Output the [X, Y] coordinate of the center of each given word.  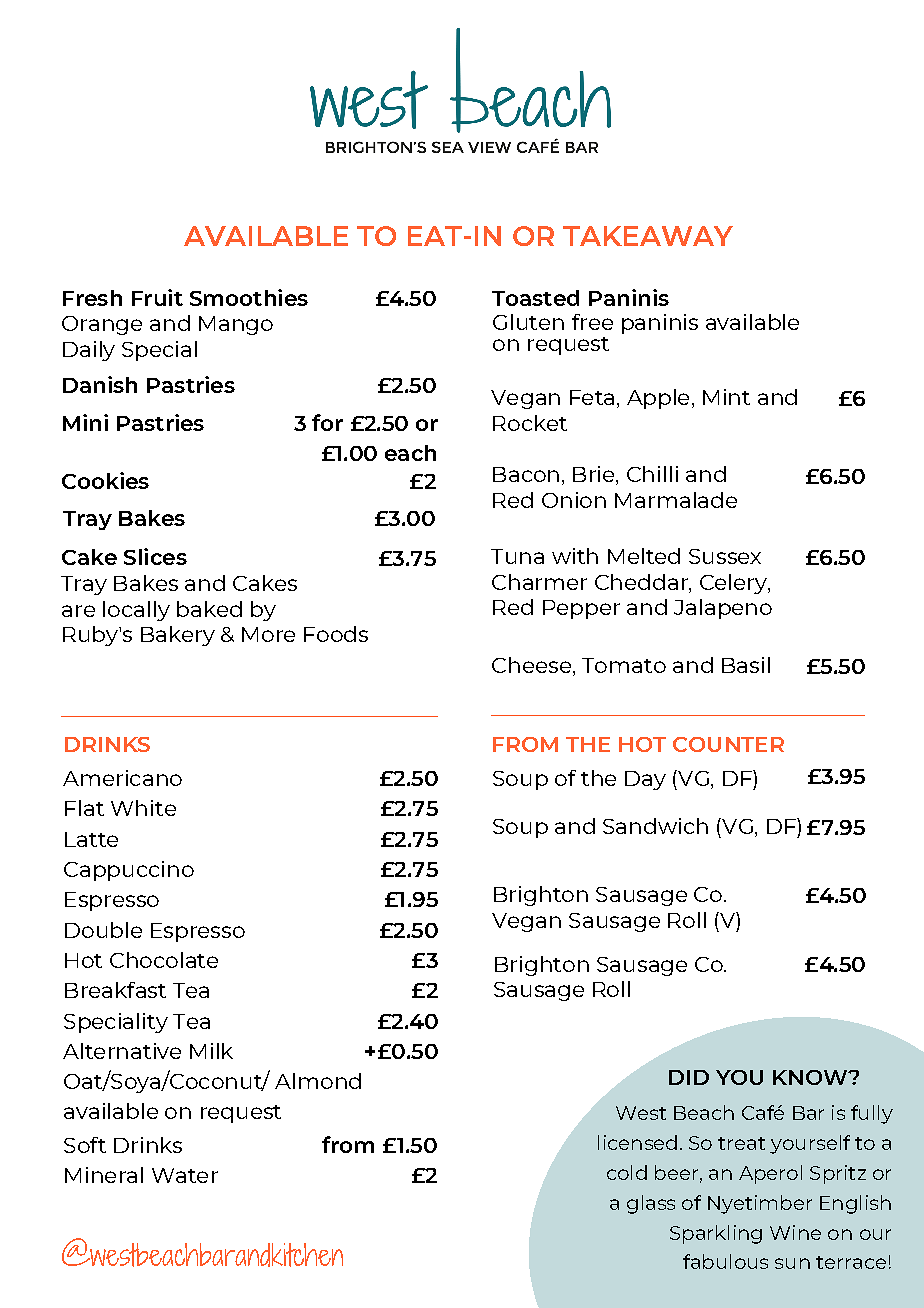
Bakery [178, 636]
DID [689, 1077]
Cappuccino [129, 871]
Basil [746, 665]
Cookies [105, 480]
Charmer [539, 582]
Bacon [526, 474]
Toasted [535, 298]
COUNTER [728, 744]
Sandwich [655, 826]
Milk [211, 1051]
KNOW [811, 1077]
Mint [726, 397]
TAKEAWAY [648, 236]
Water [185, 1175]
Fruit [157, 297]
